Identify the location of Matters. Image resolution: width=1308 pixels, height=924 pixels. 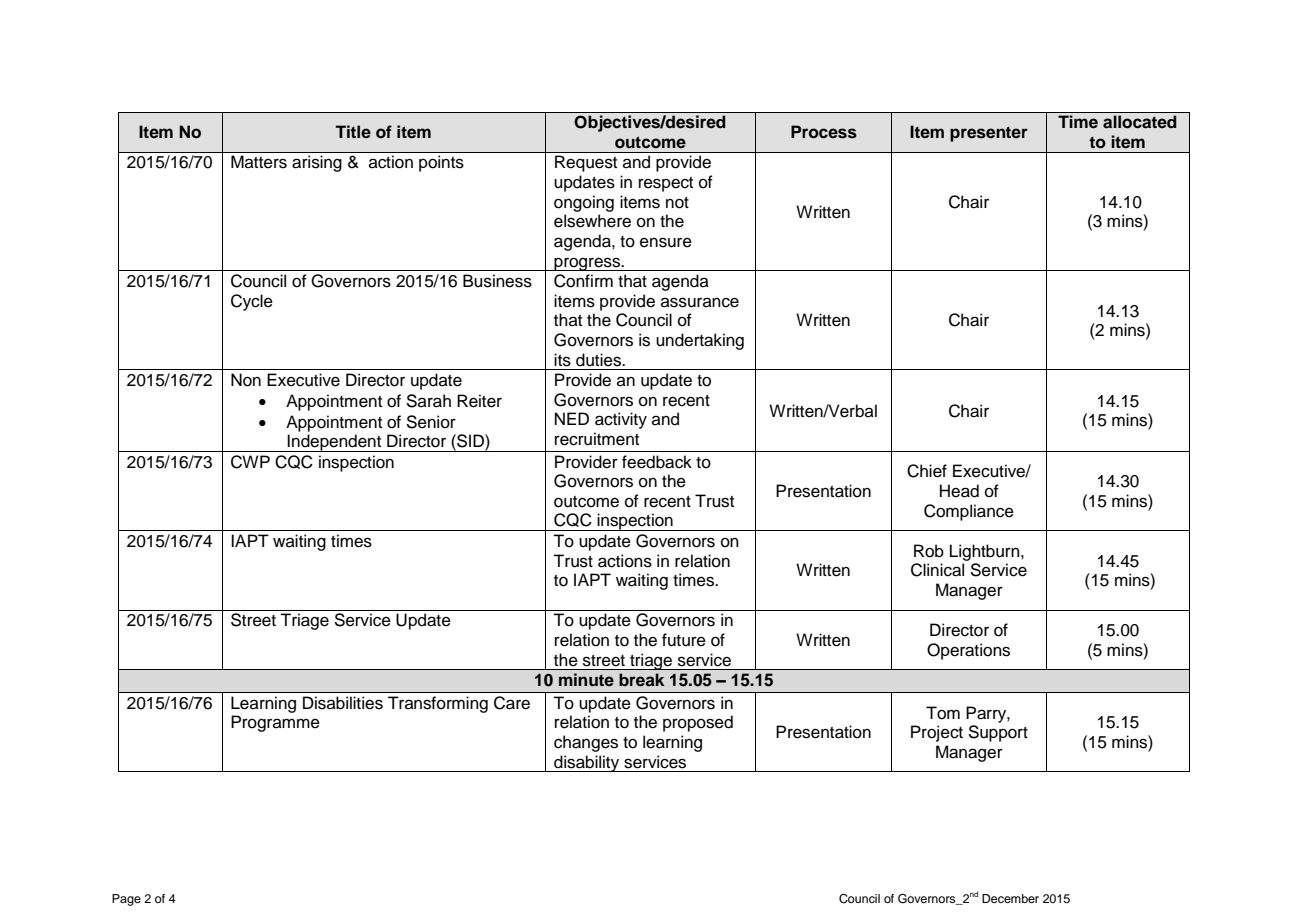
(259, 162).
